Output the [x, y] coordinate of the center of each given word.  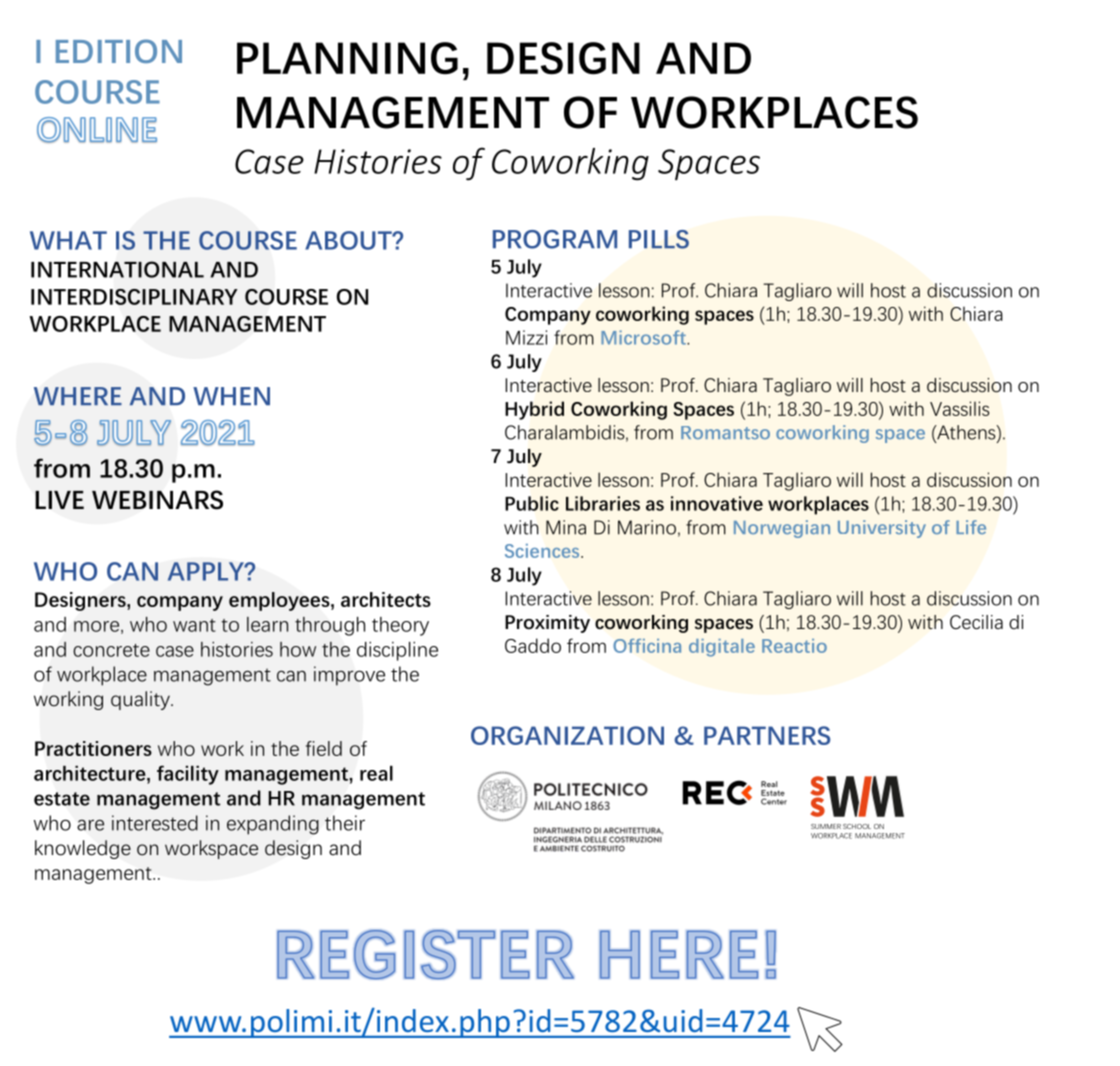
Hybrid [534, 410]
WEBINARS [157, 500]
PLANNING [347, 58]
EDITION [119, 51]
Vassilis [959, 408]
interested [155, 823]
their [345, 823]
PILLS [659, 239]
